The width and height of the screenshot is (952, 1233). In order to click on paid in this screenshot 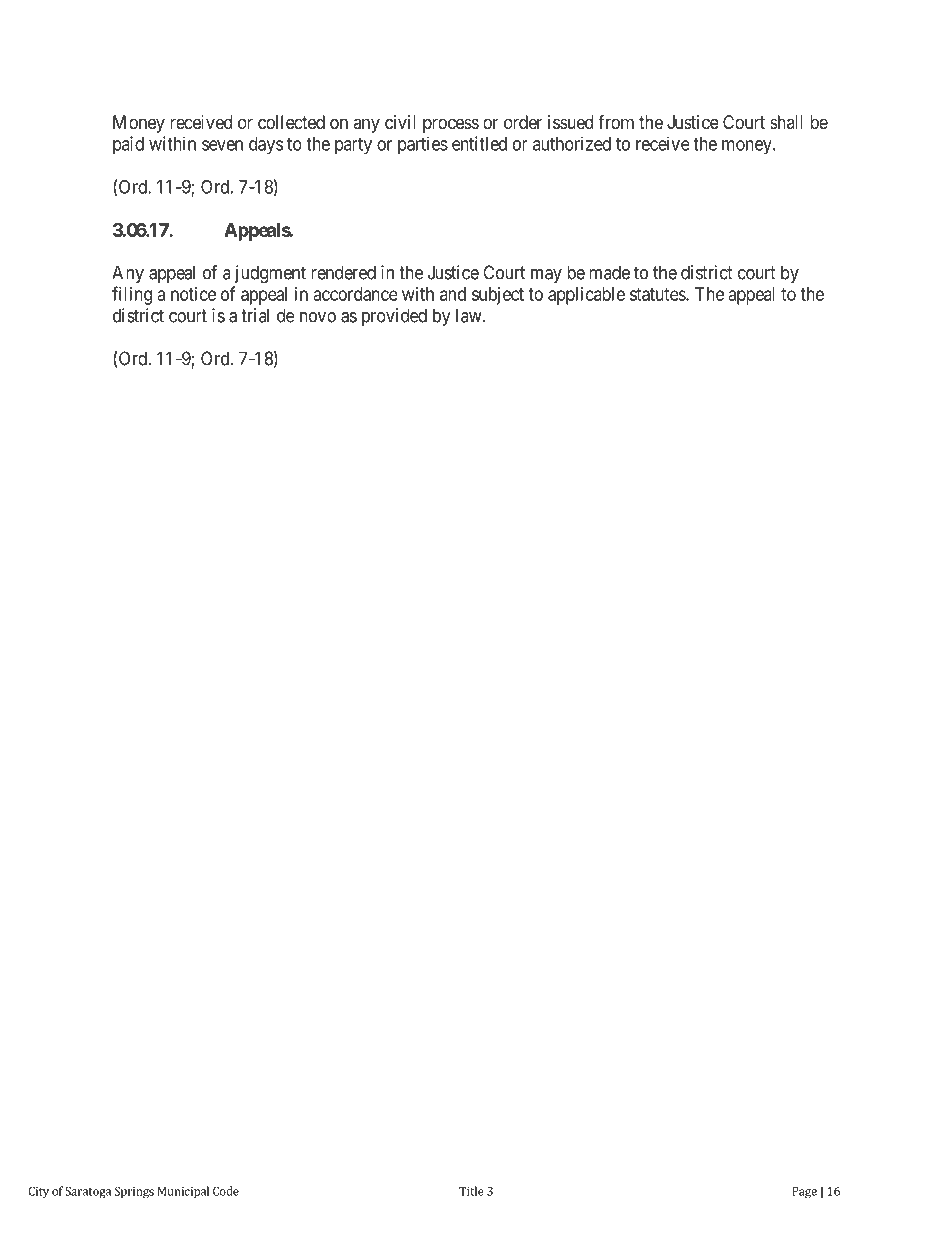, I will do `click(128, 145)`.
